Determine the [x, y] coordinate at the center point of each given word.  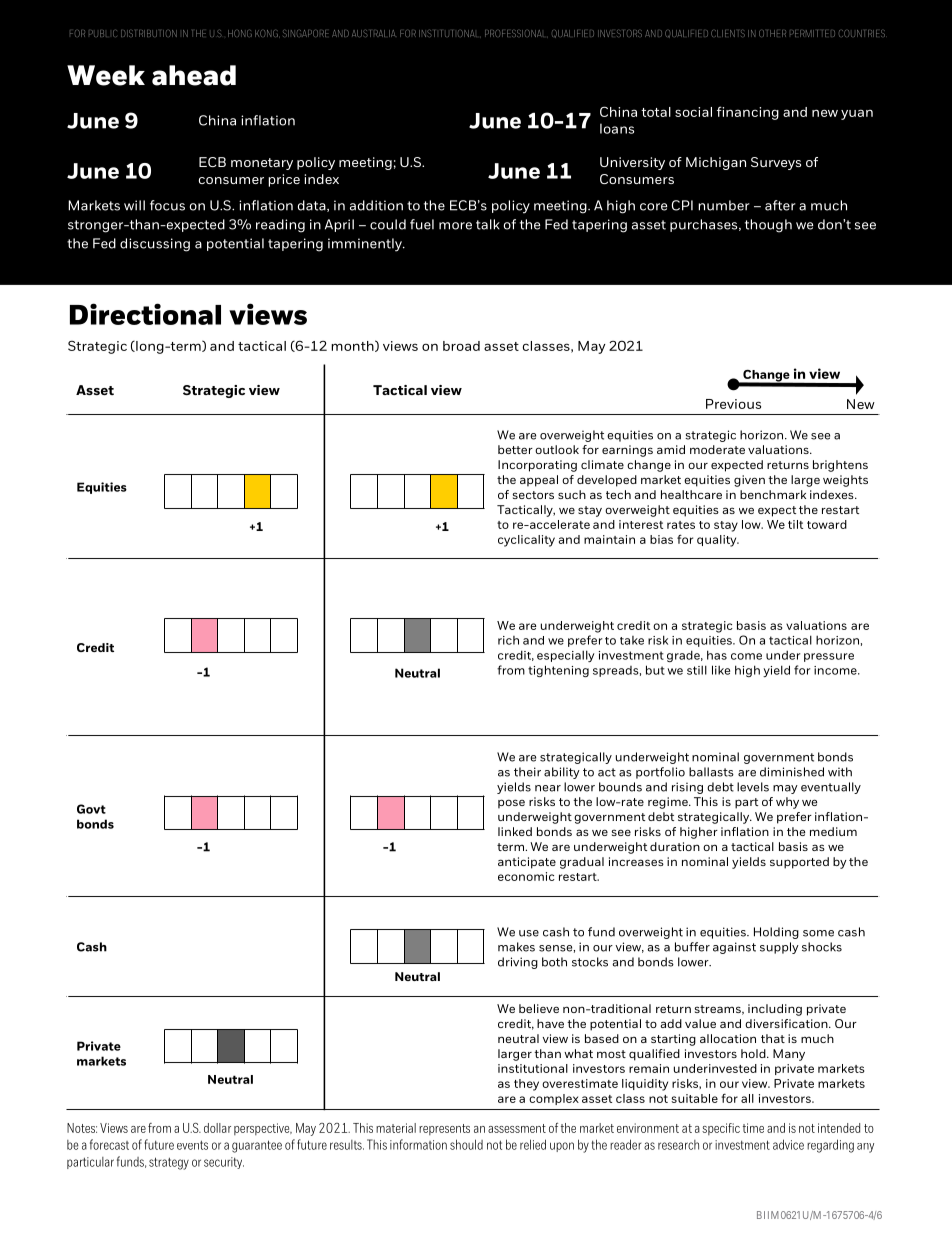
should [466, 1144]
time [753, 1128]
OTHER [772, 33]
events [192, 1145]
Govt [91, 809]
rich [508, 640]
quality [718, 541]
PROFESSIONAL [516, 33]
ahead [194, 75]
